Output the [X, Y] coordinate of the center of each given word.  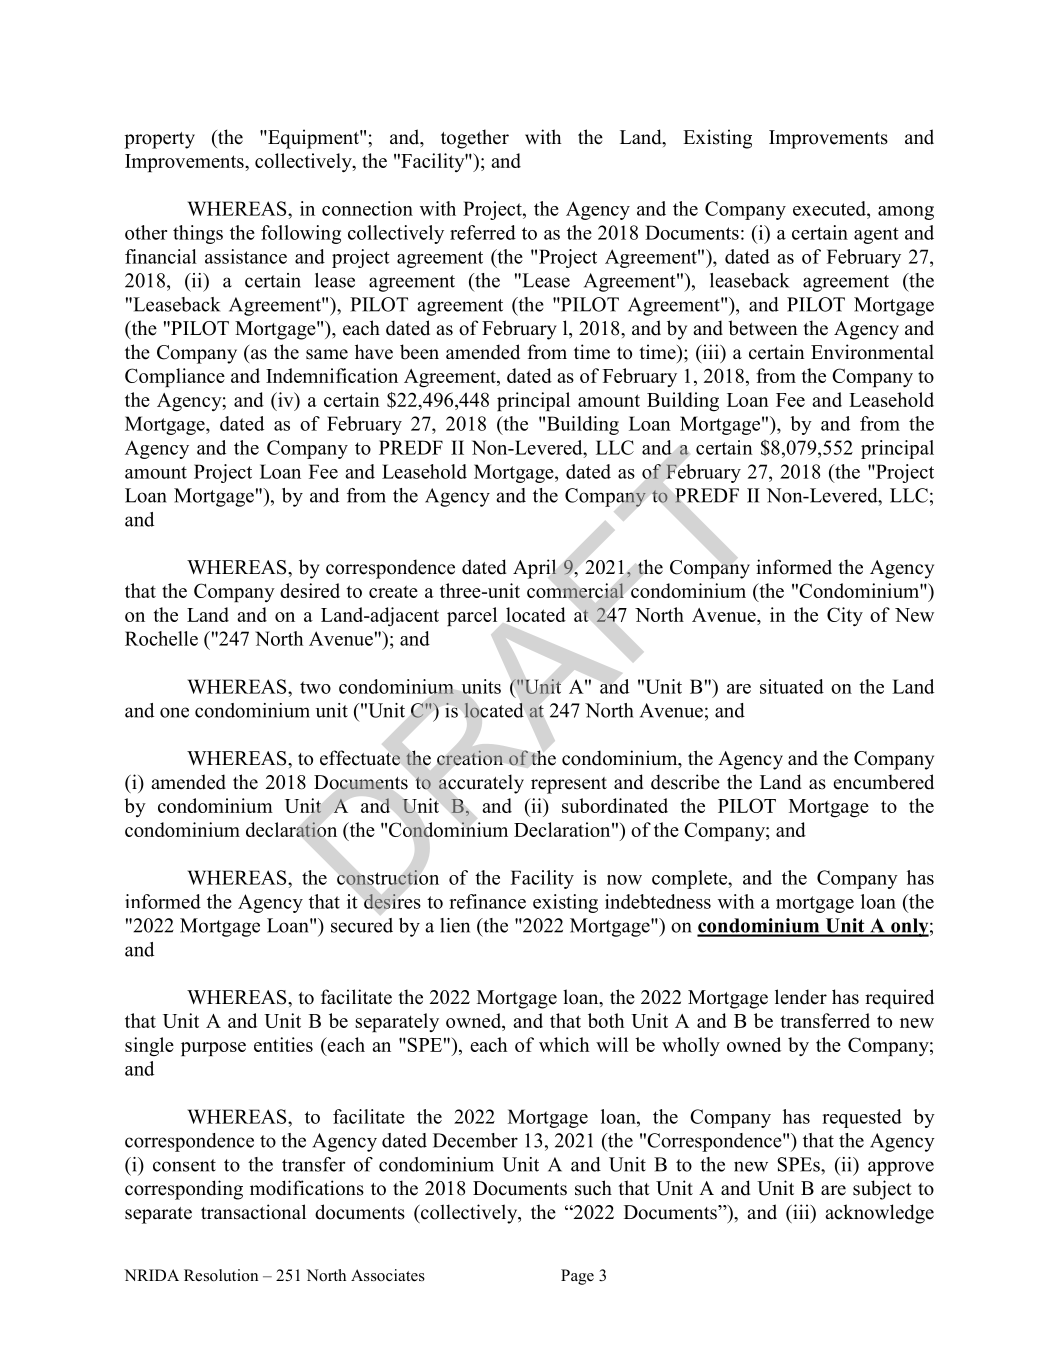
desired [310, 590]
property [159, 140]
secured [362, 925]
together [475, 139]
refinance [487, 901]
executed [830, 208]
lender [801, 997]
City [845, 616]
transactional [253, 1212]
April [535, 569]
